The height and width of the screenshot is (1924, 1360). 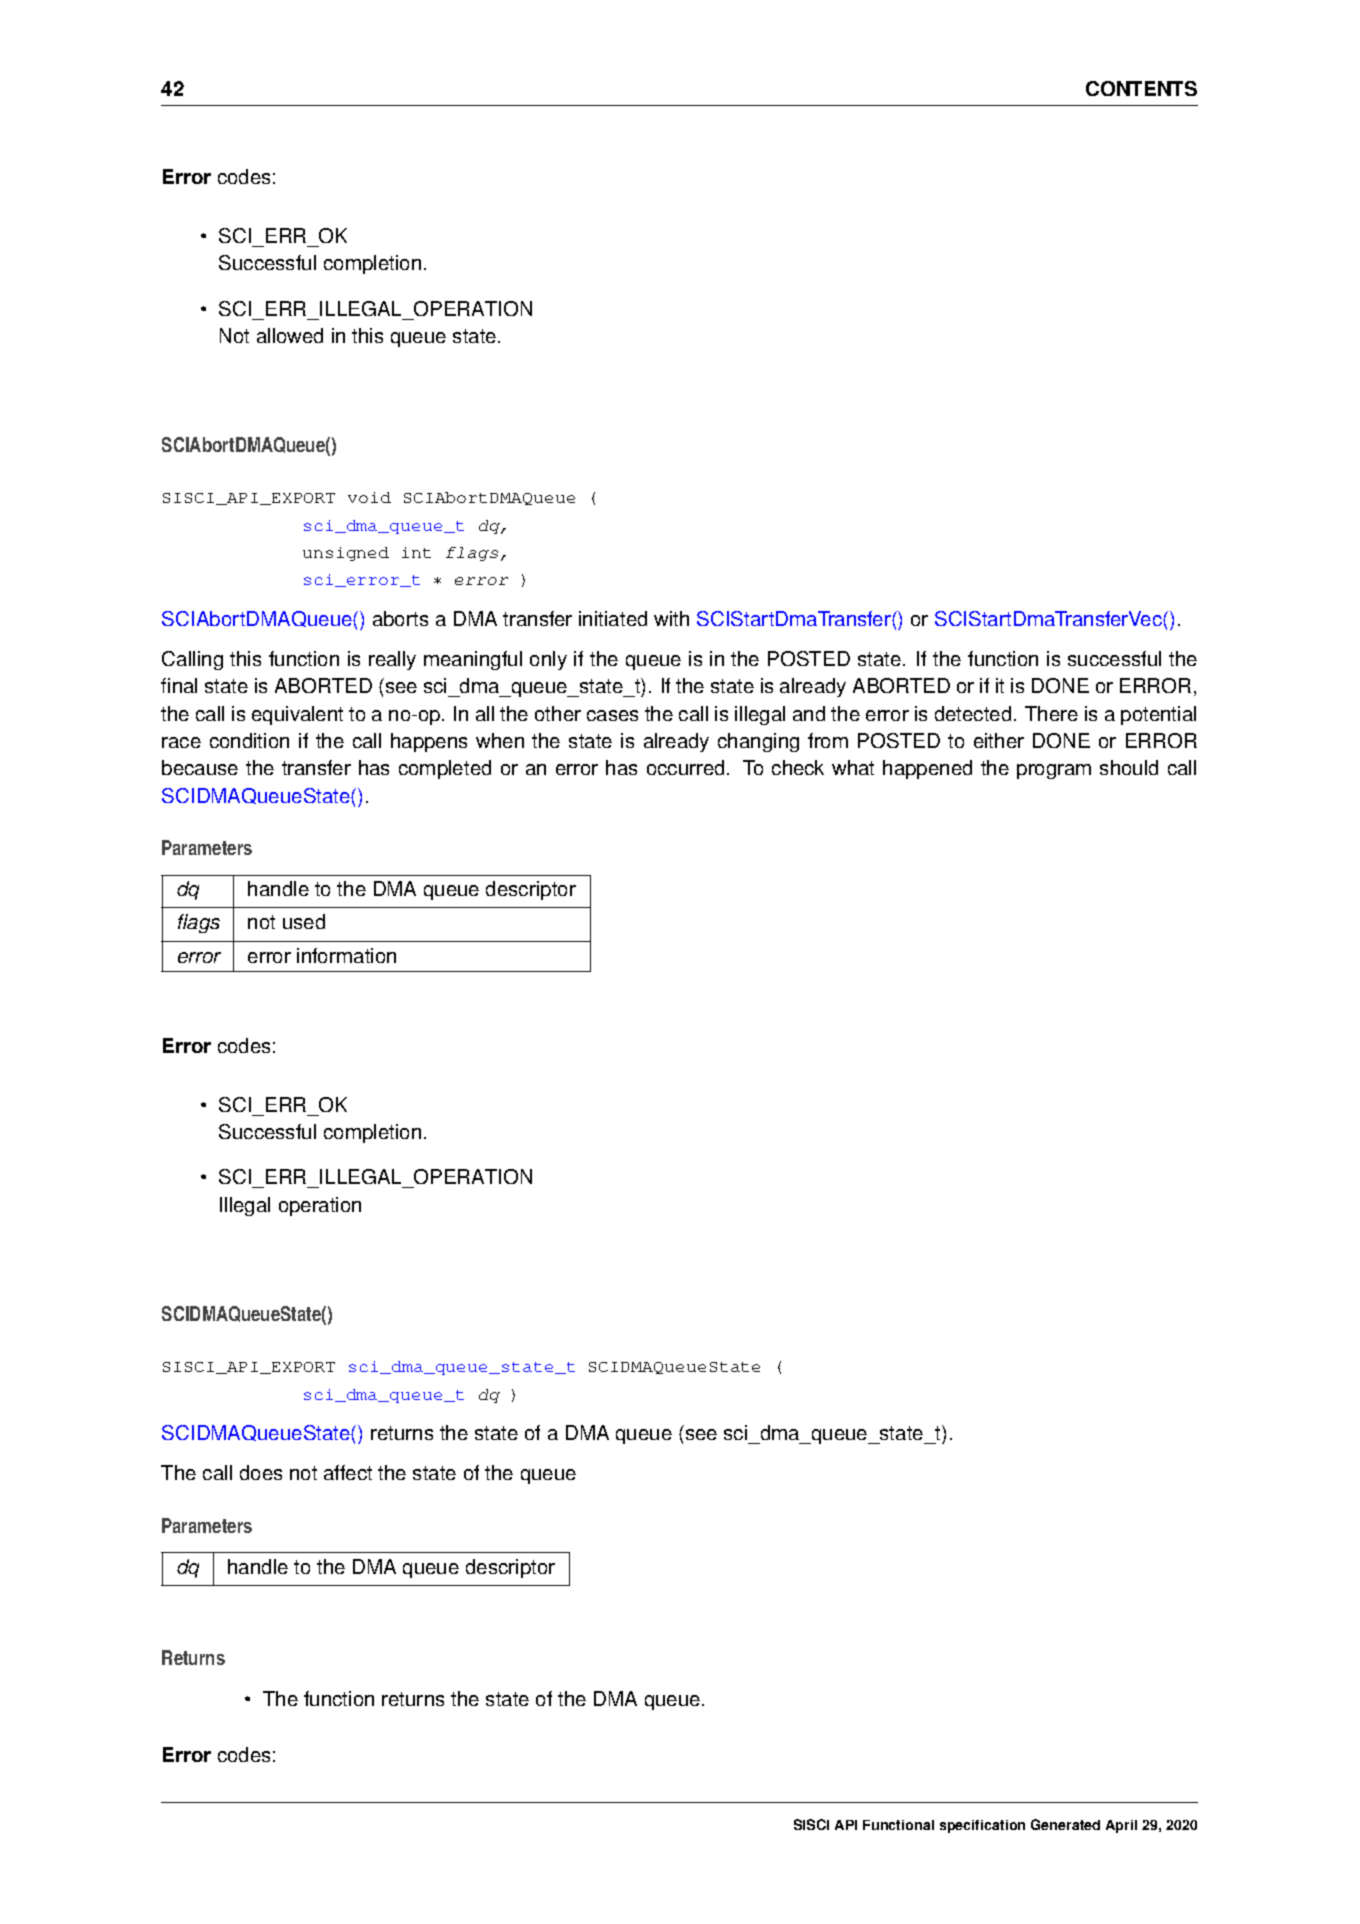 What do you see at coordinates (1141, 88) in the screenshot?
I see `CONTENTS` at bounding box center [1141, 88].
